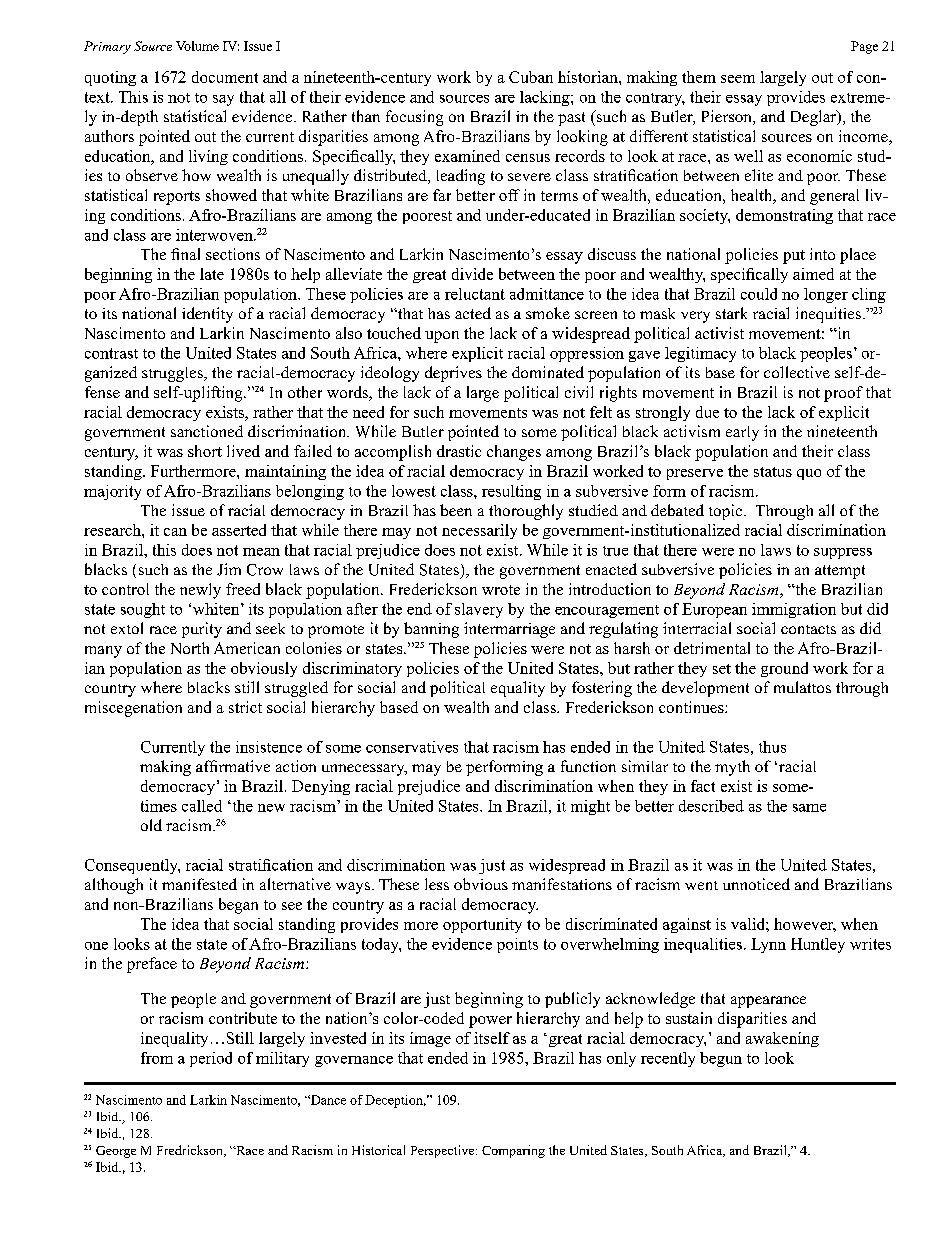 Image resolution: width=952 pixels, height=1233 pixels. Describe the element at coordinates (531, 77) in the image. I see `Cuban` at that location.
